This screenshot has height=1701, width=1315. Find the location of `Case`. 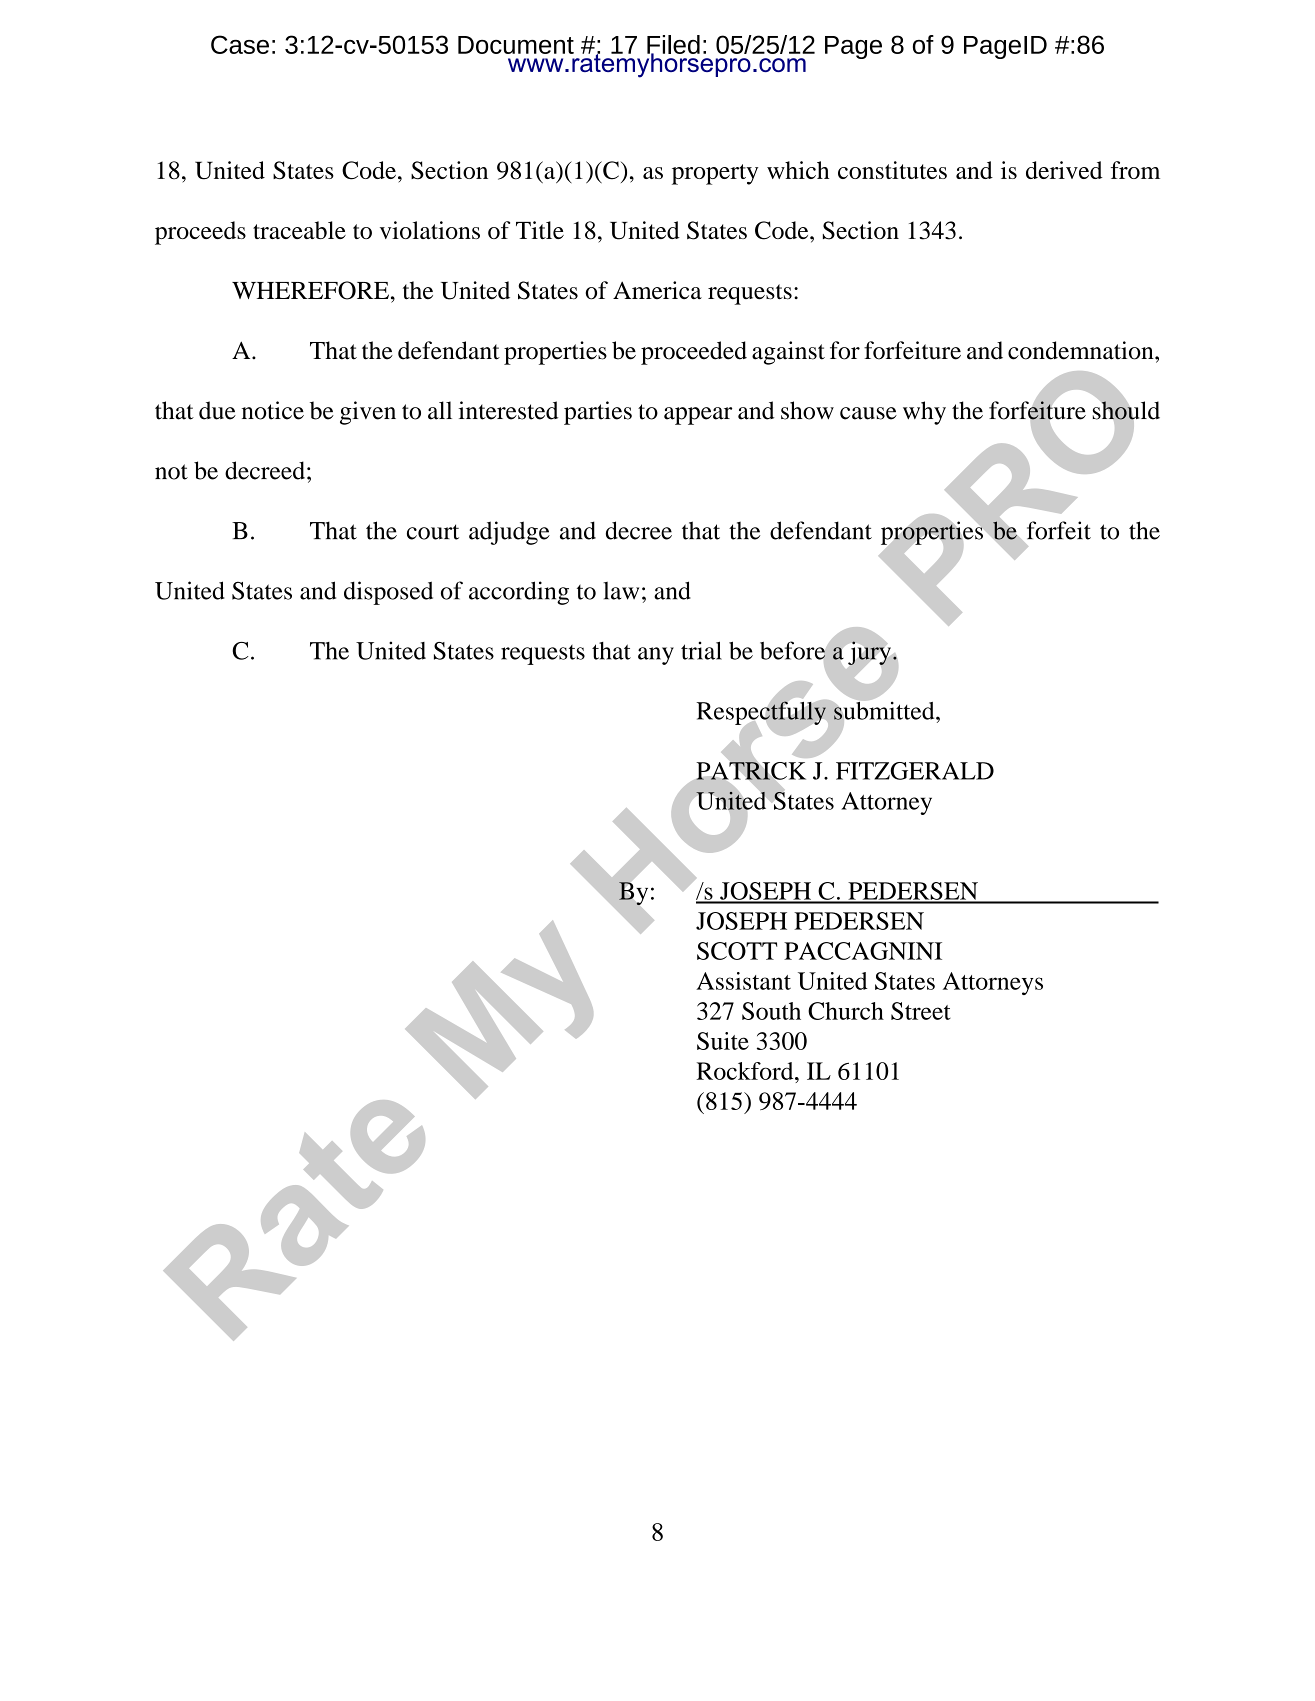

Case is located at coordinates (240, 44).
